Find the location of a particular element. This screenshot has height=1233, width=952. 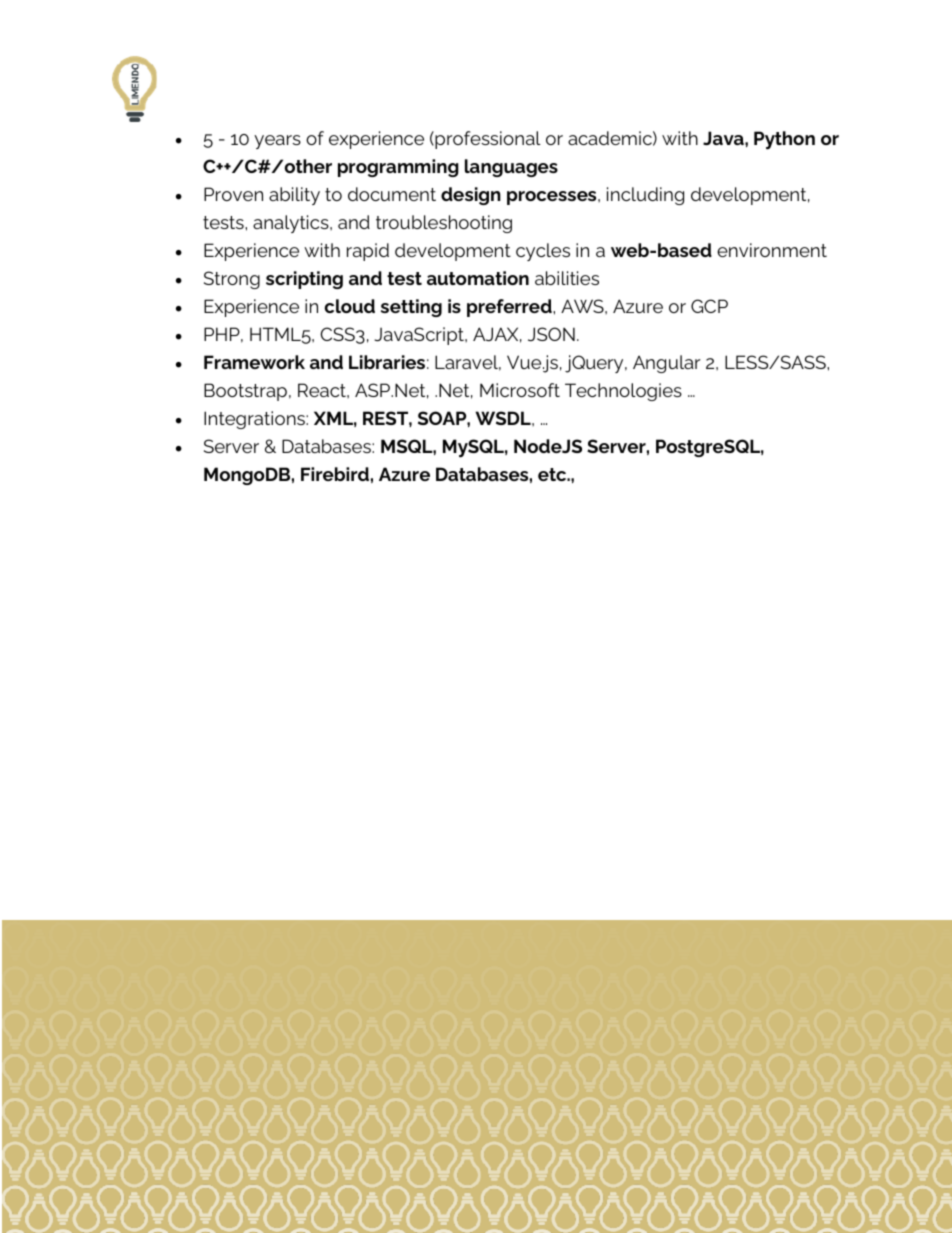

rapid is located at coordinates (368, 252).
